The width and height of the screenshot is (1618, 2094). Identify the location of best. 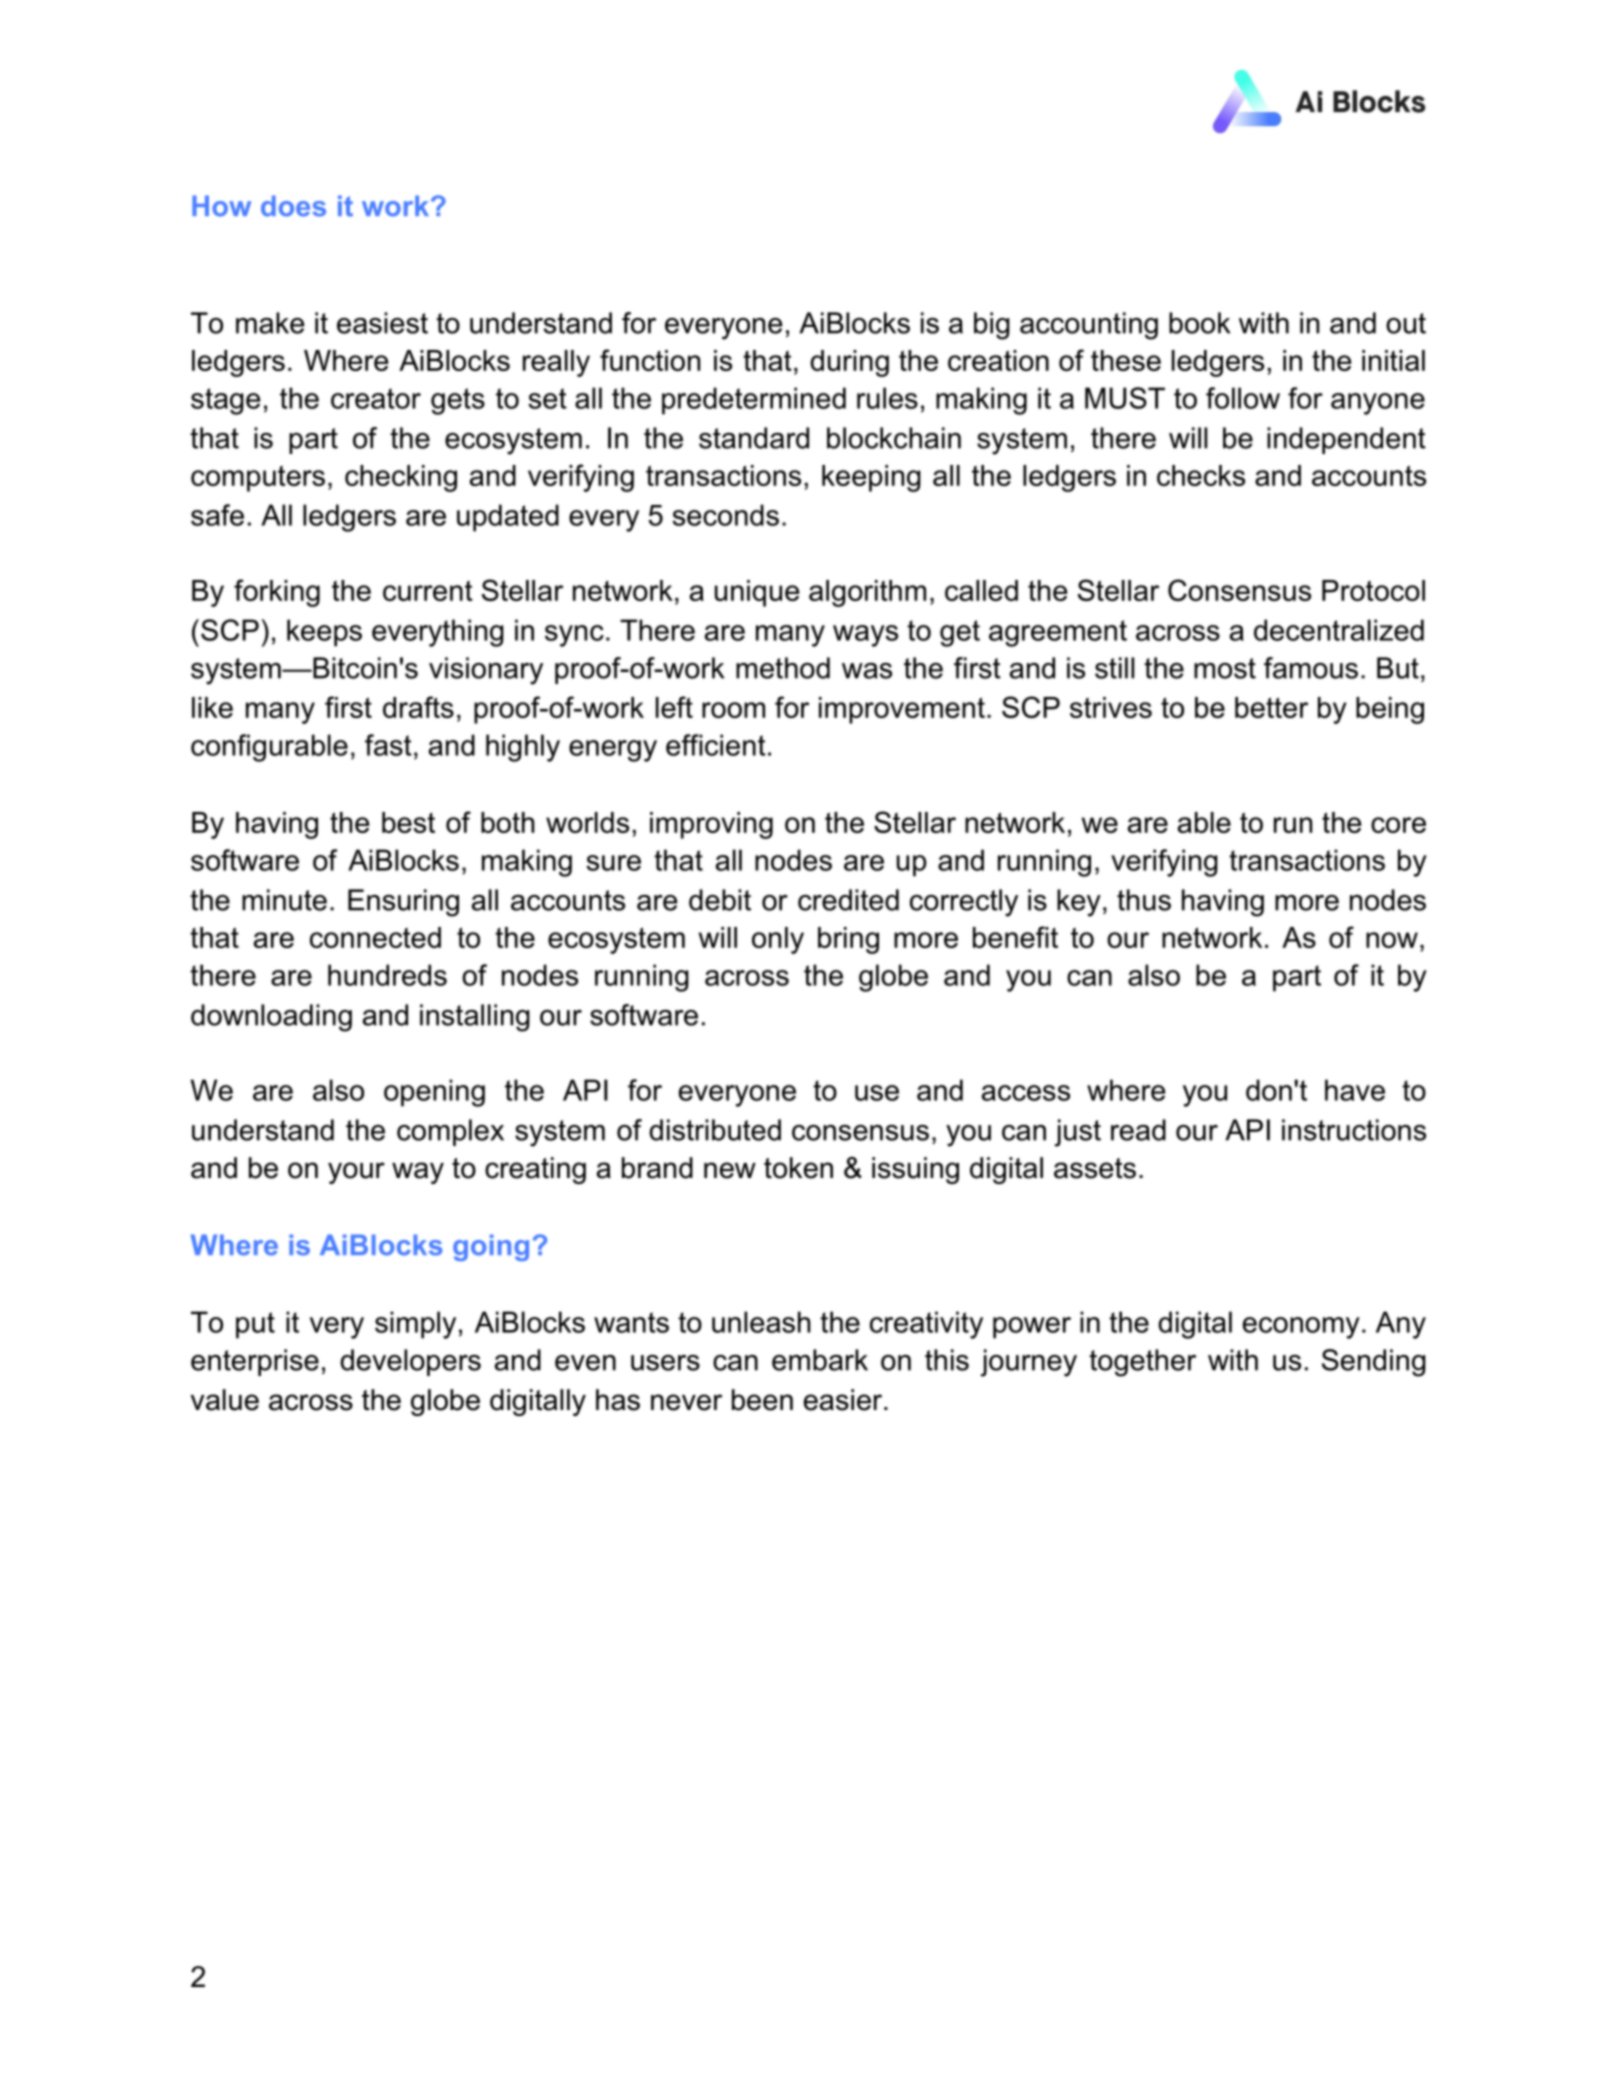
(408, 822).
